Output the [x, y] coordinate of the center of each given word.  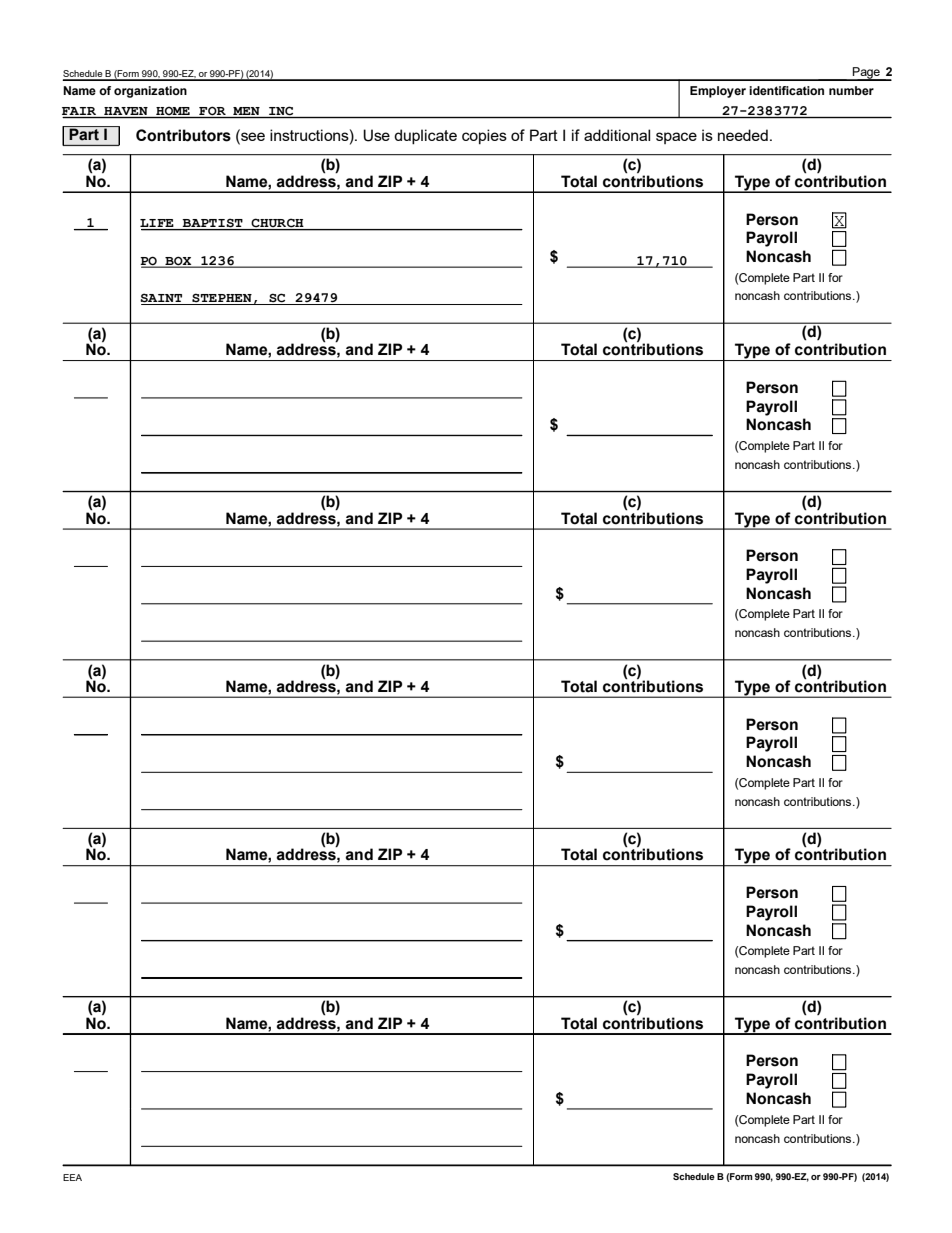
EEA [72, 1177]
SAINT [162, 299]
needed [743, 135]
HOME [173, 112]
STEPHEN [222, 299]
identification [786, 90]
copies [484, 136]
